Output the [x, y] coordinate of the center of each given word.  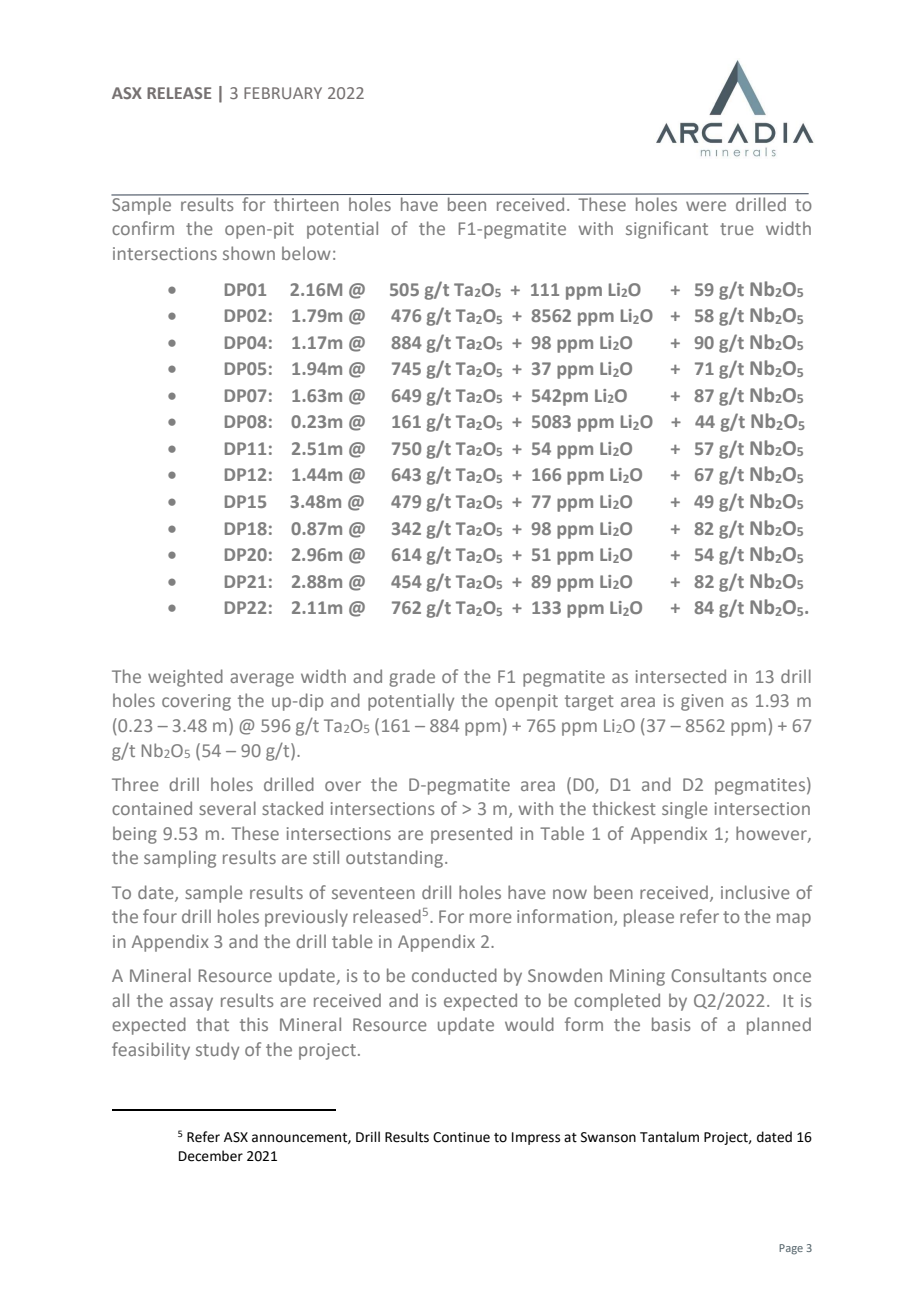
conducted [454, 975]
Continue [461, 1137]
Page [791, 1249]
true [737, 229]
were [706, 206]
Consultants [719, 975]
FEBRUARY [283, 93]
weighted [185, 678]
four [160, 916]
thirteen [306, 204]
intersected [681, 676]
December [211, 1156]
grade [412, 678]
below [306, 253]
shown [249, 253]
